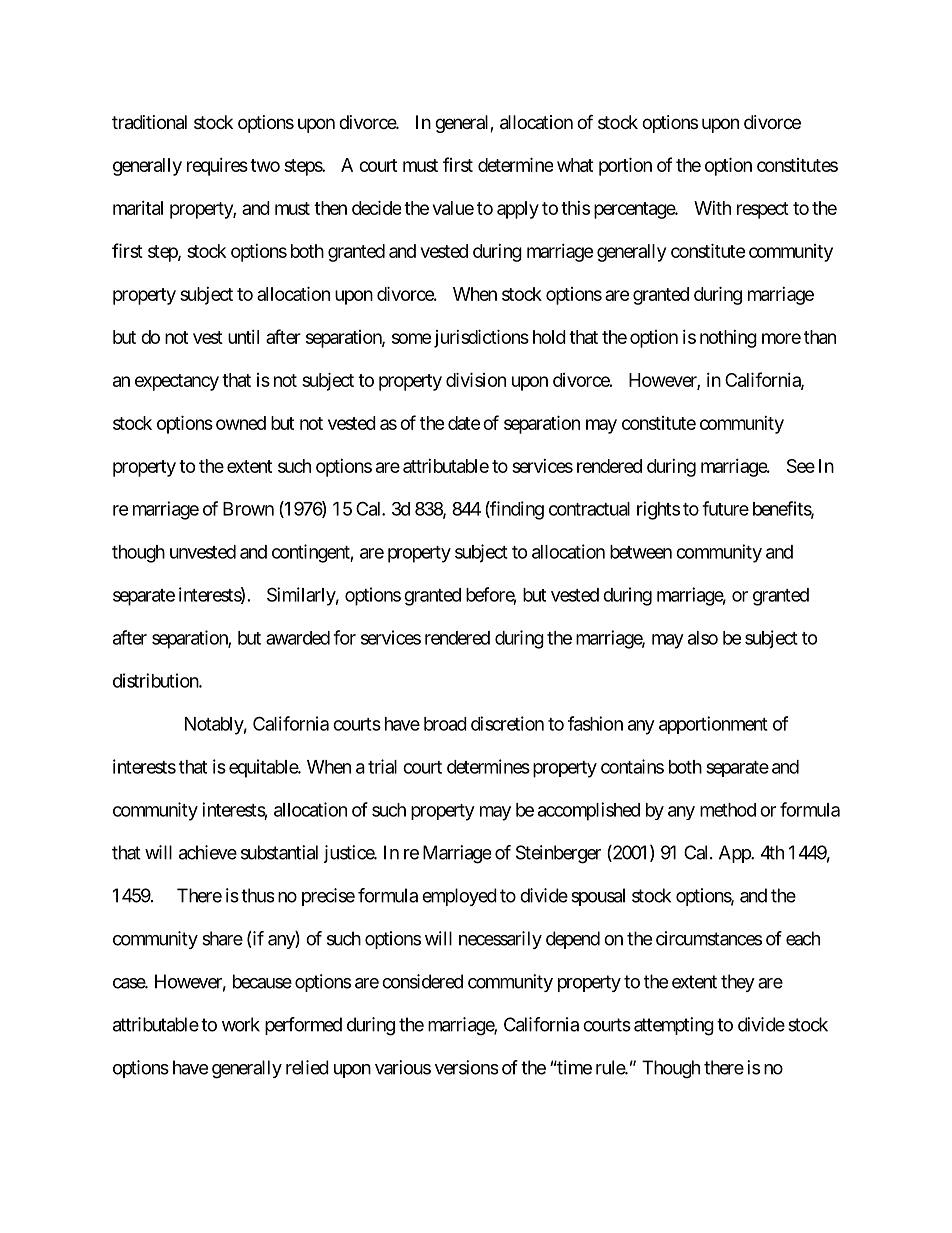  What do you see at coordinates (298, 638) in the screenshot?
I see `awarded` at bounding box center [298, 638].
